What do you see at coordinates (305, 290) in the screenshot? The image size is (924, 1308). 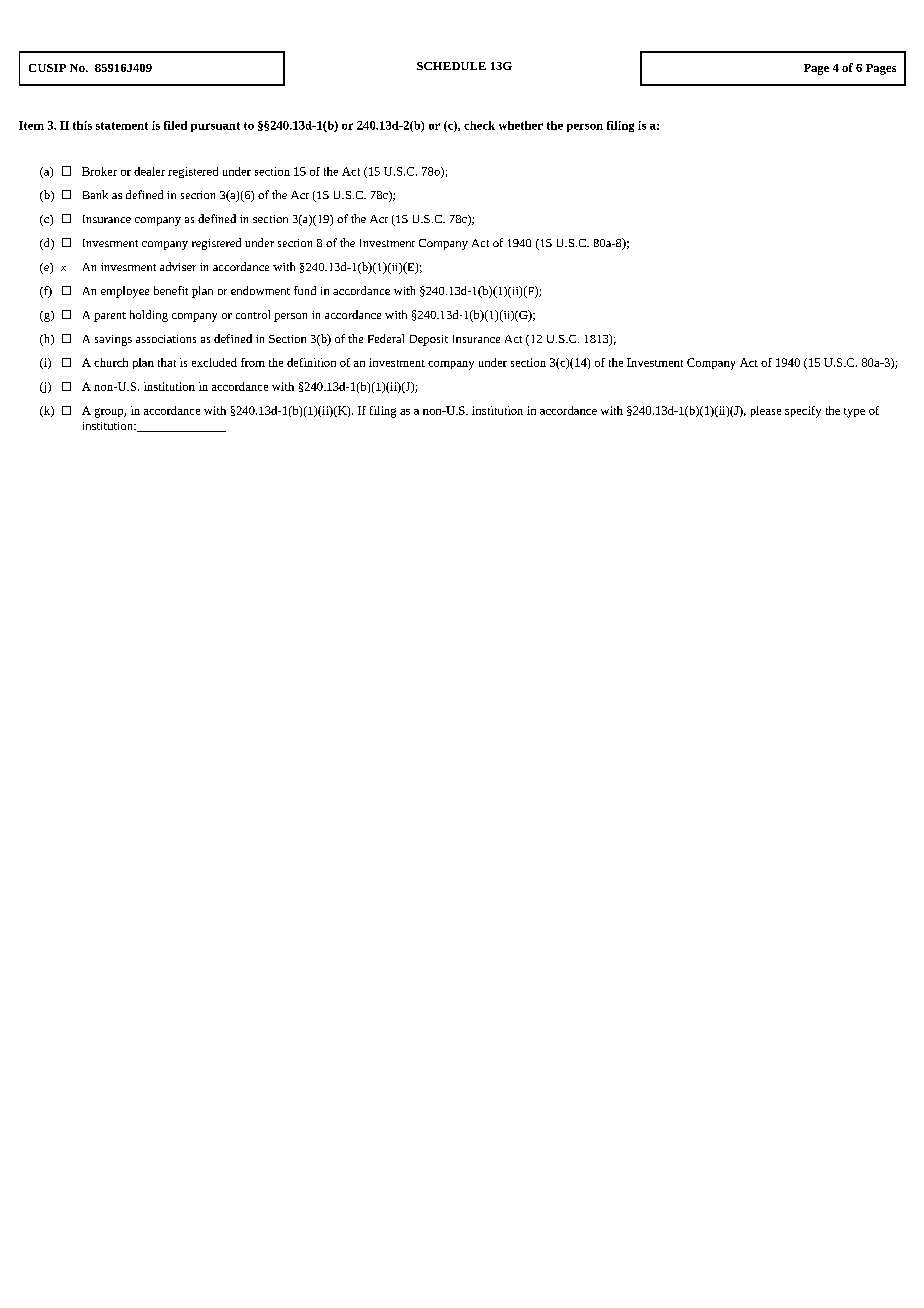 I see `fund` at bounding box center [305, 290].
